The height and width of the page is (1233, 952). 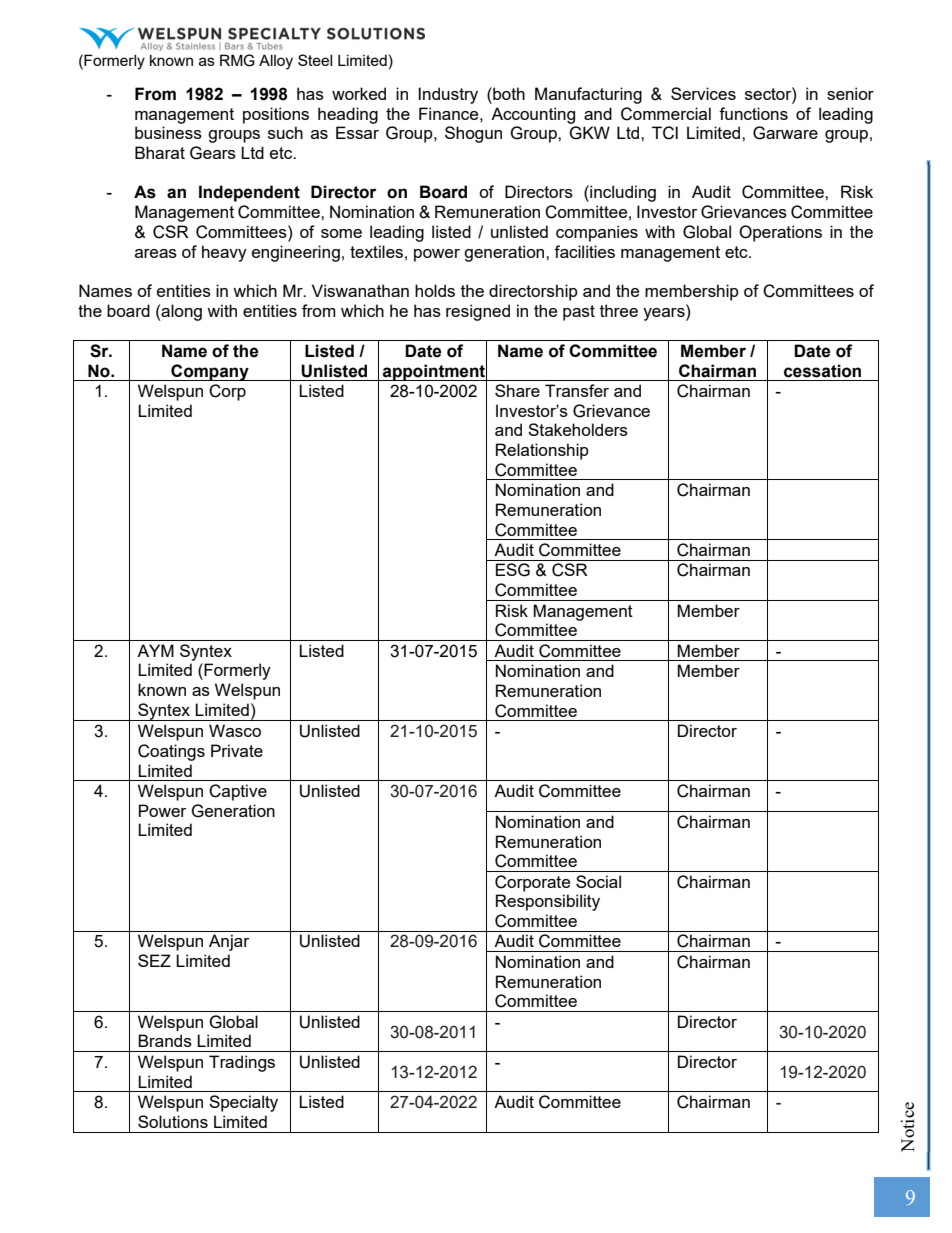 What do you see at coordinates (237, 750) in the page?
I see `Private` at bounding box center [237, 750].
